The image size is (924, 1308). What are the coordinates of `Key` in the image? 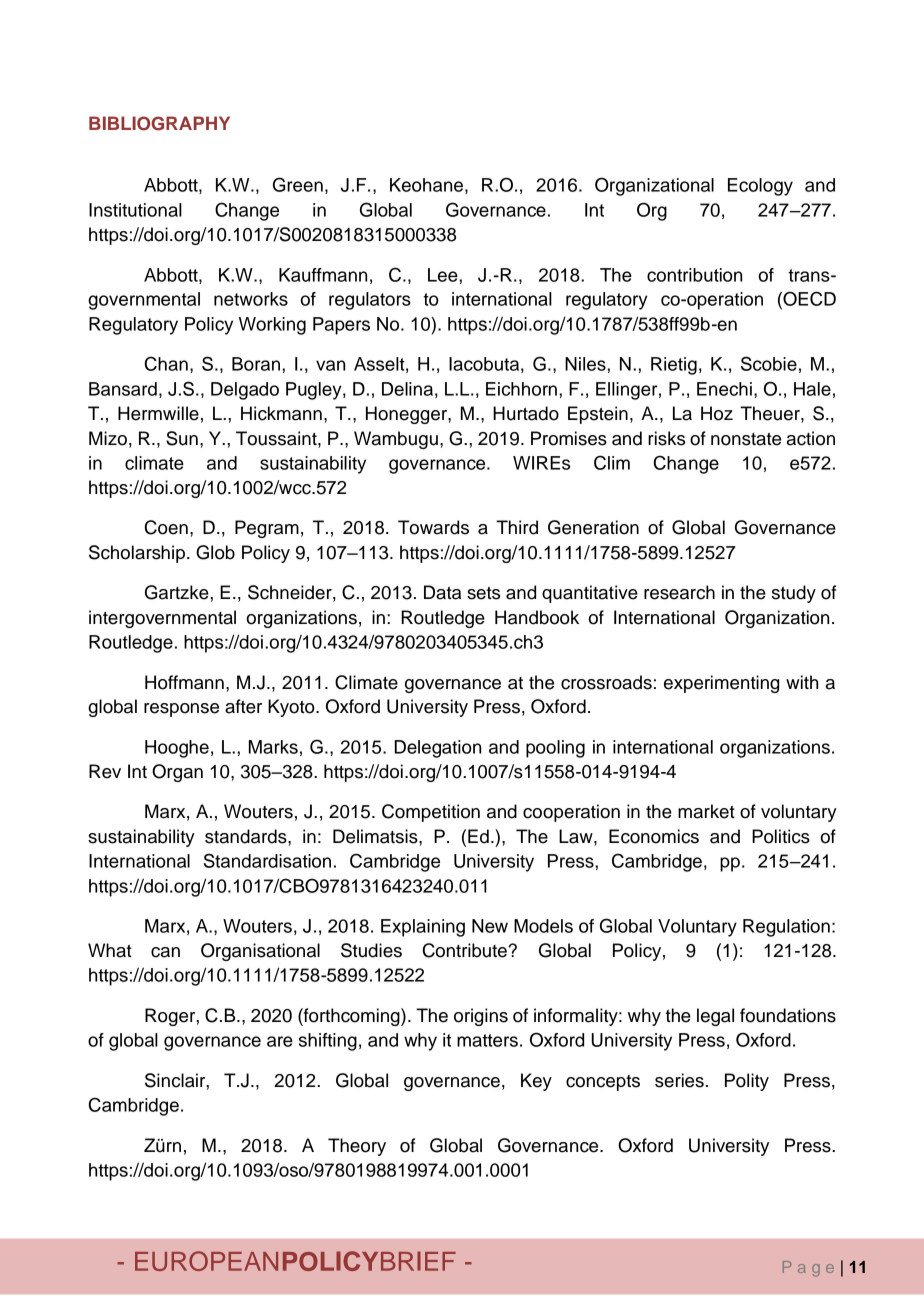 It's located at (536, 1082).
